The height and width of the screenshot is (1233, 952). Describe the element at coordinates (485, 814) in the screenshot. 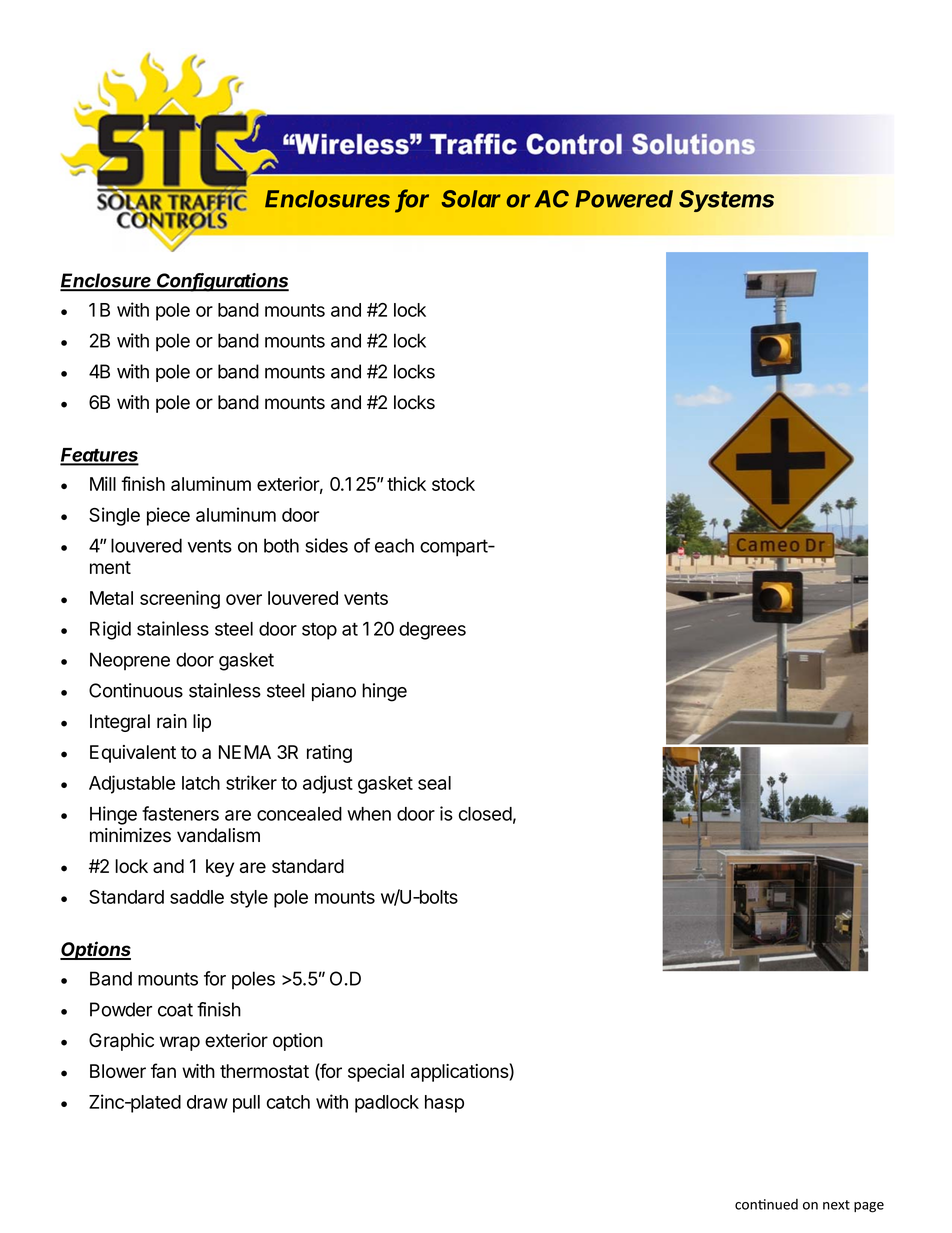

I see `closed` at that location.
